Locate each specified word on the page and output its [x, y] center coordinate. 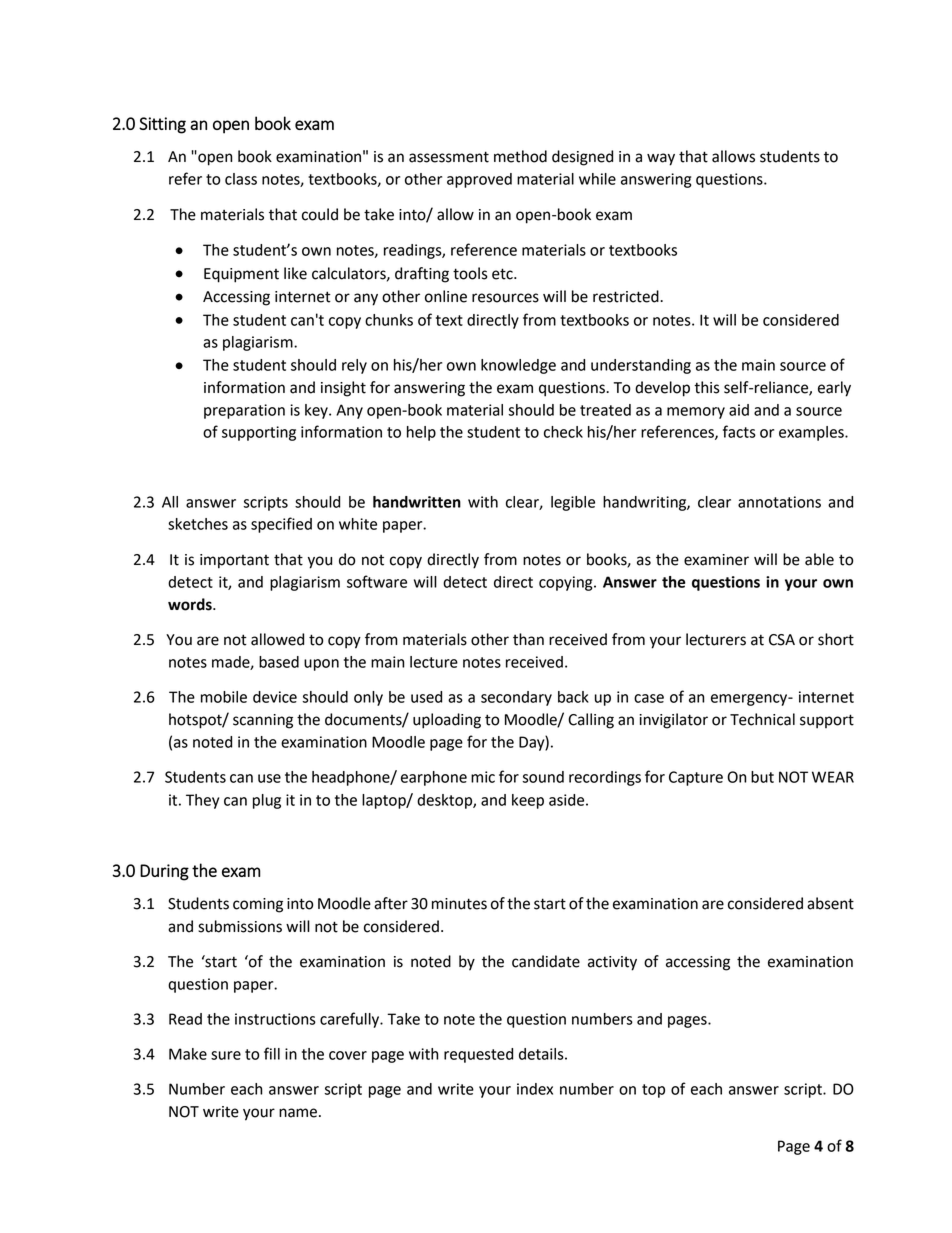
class [241, 179]
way [661, 159]
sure [226, 1055]
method [520, 156]
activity [612, 963]
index [535, 1089]
